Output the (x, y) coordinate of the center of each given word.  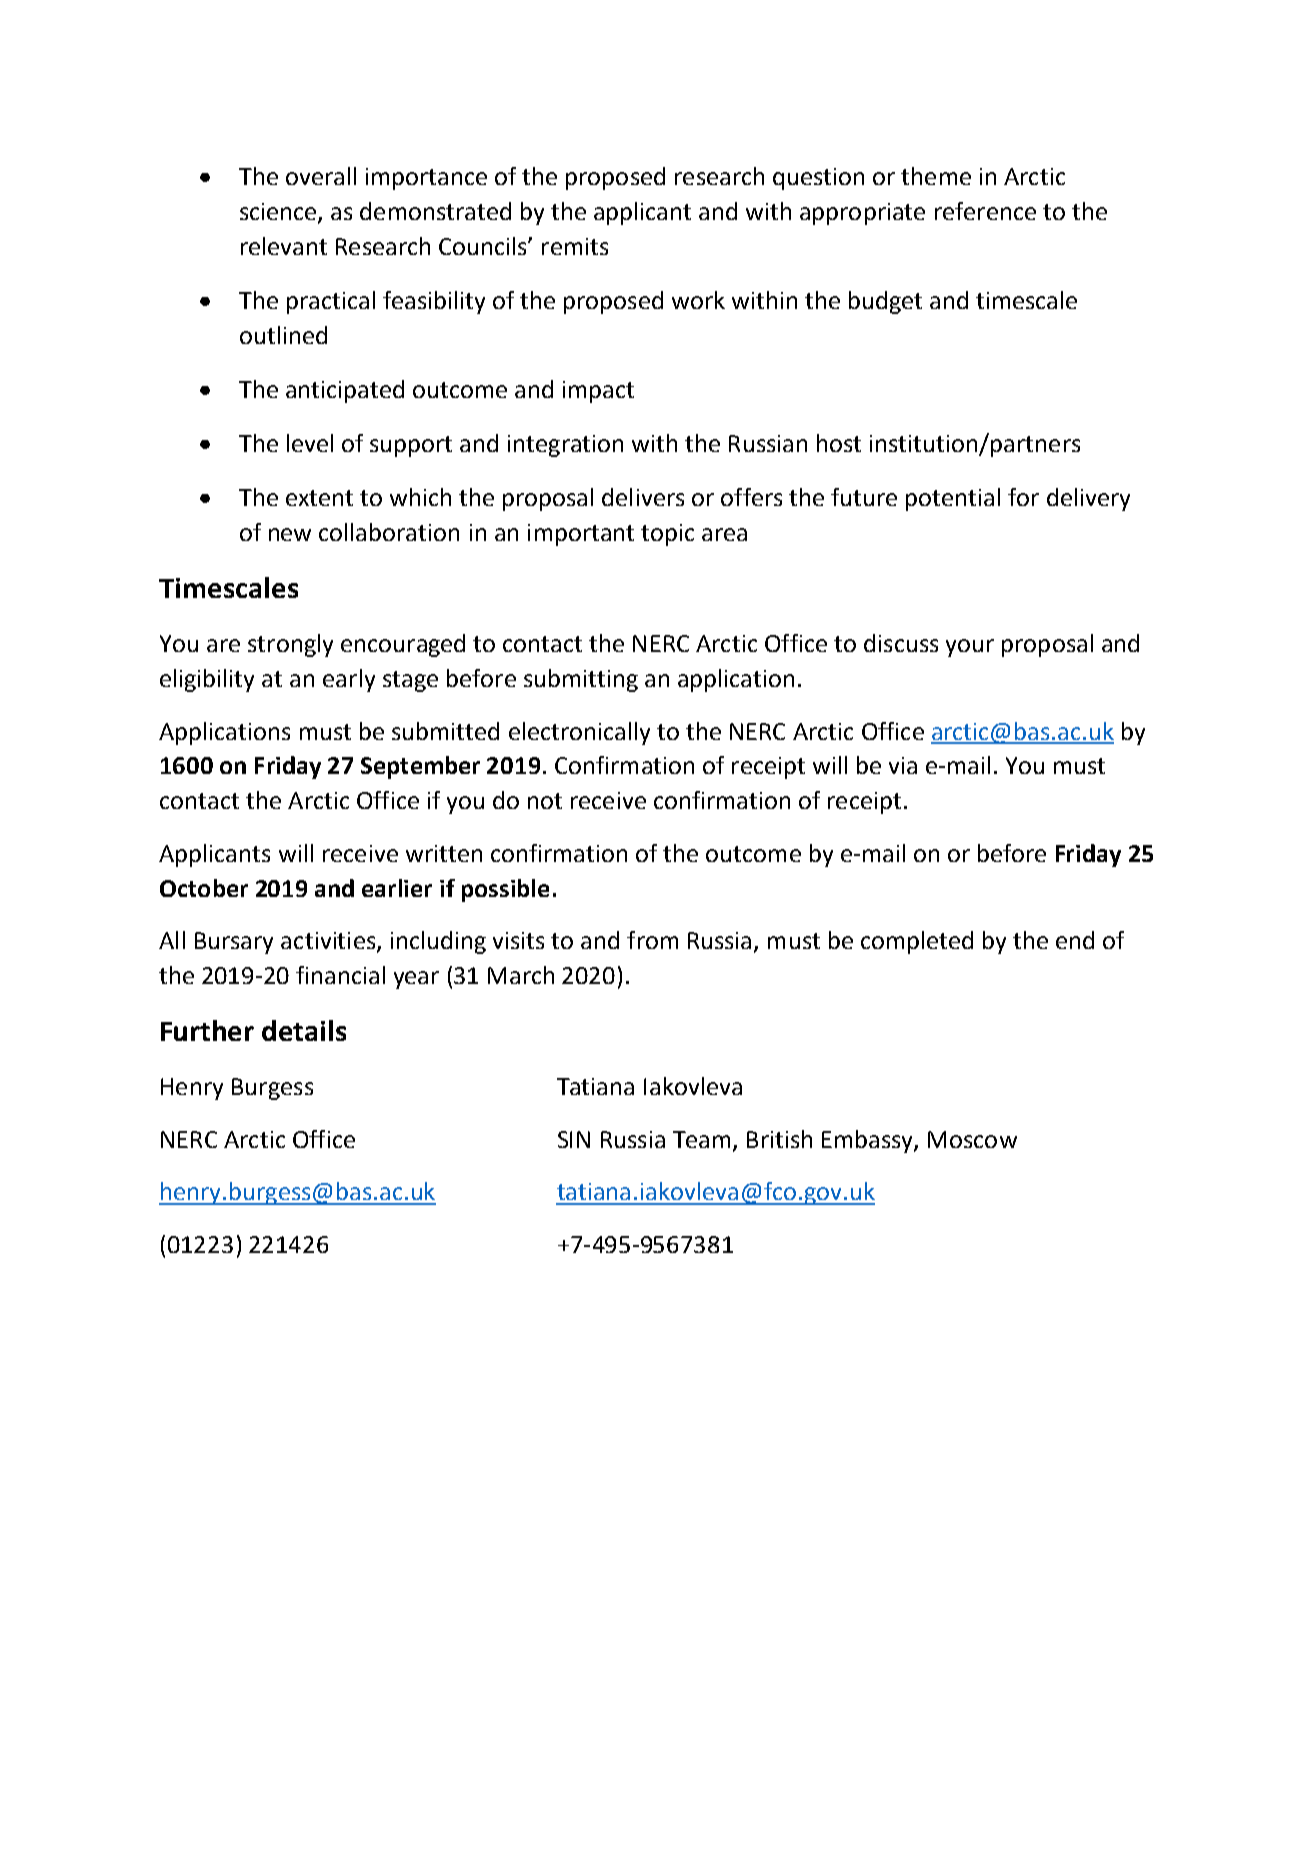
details (304, 1030)
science (279, 213)
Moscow (972, 1139)
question (818, 179)
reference (985, 211)
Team (701, 1139)
